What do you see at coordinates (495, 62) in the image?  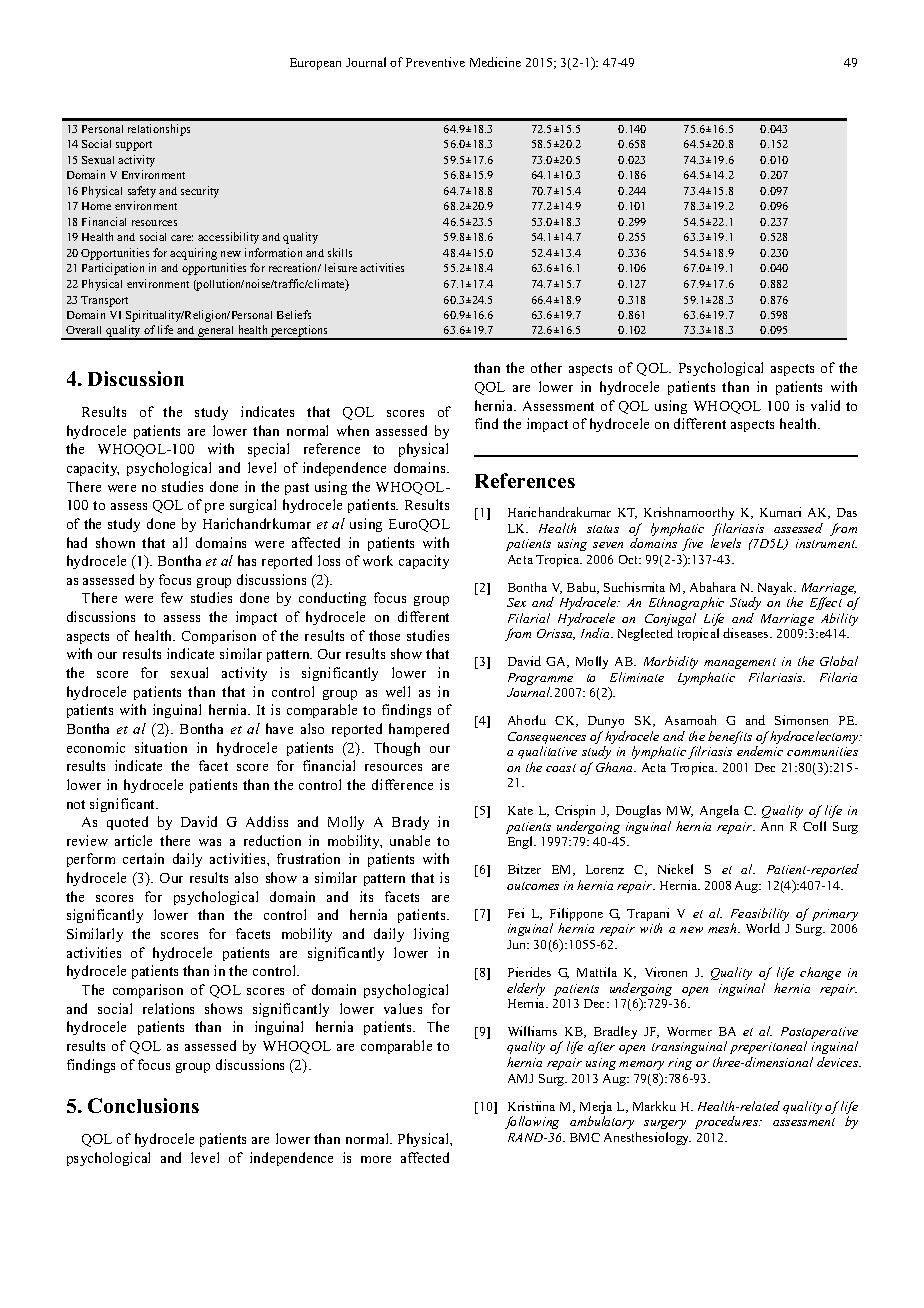 I see `Medicine` at bounding box center [495, 62].
